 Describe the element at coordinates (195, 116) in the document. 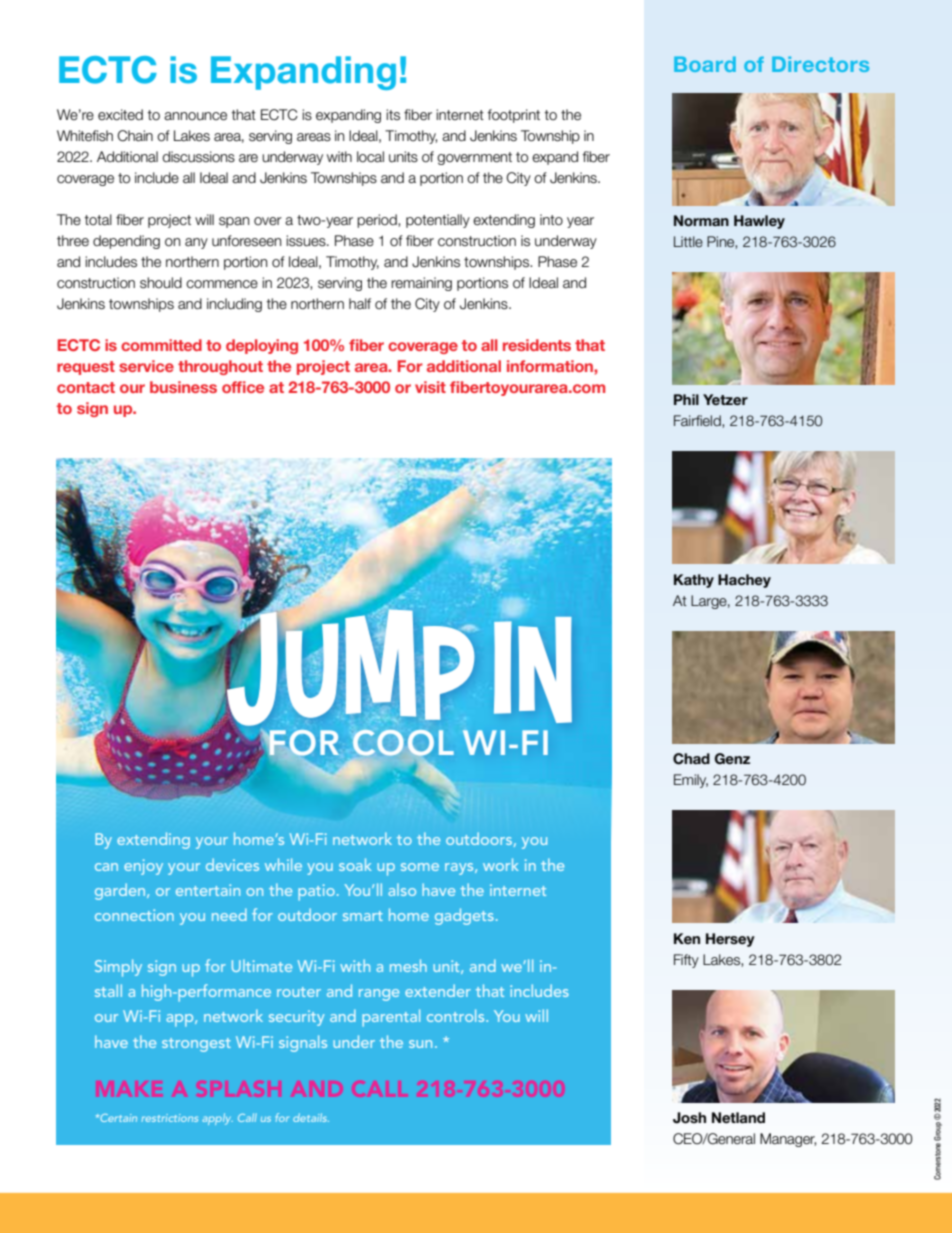

I see `announce` at that location.
